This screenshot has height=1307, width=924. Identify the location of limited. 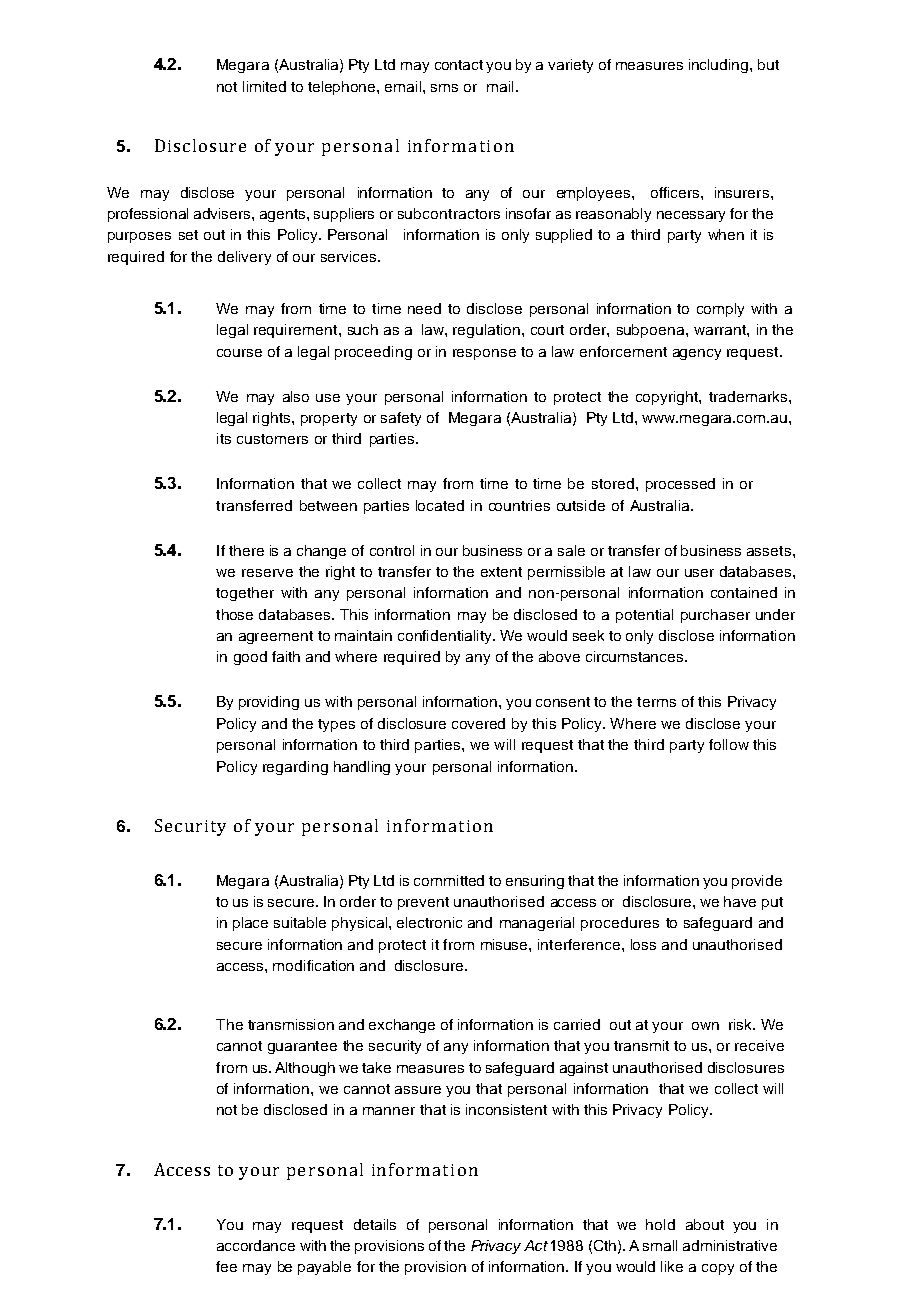
(264, 86).
